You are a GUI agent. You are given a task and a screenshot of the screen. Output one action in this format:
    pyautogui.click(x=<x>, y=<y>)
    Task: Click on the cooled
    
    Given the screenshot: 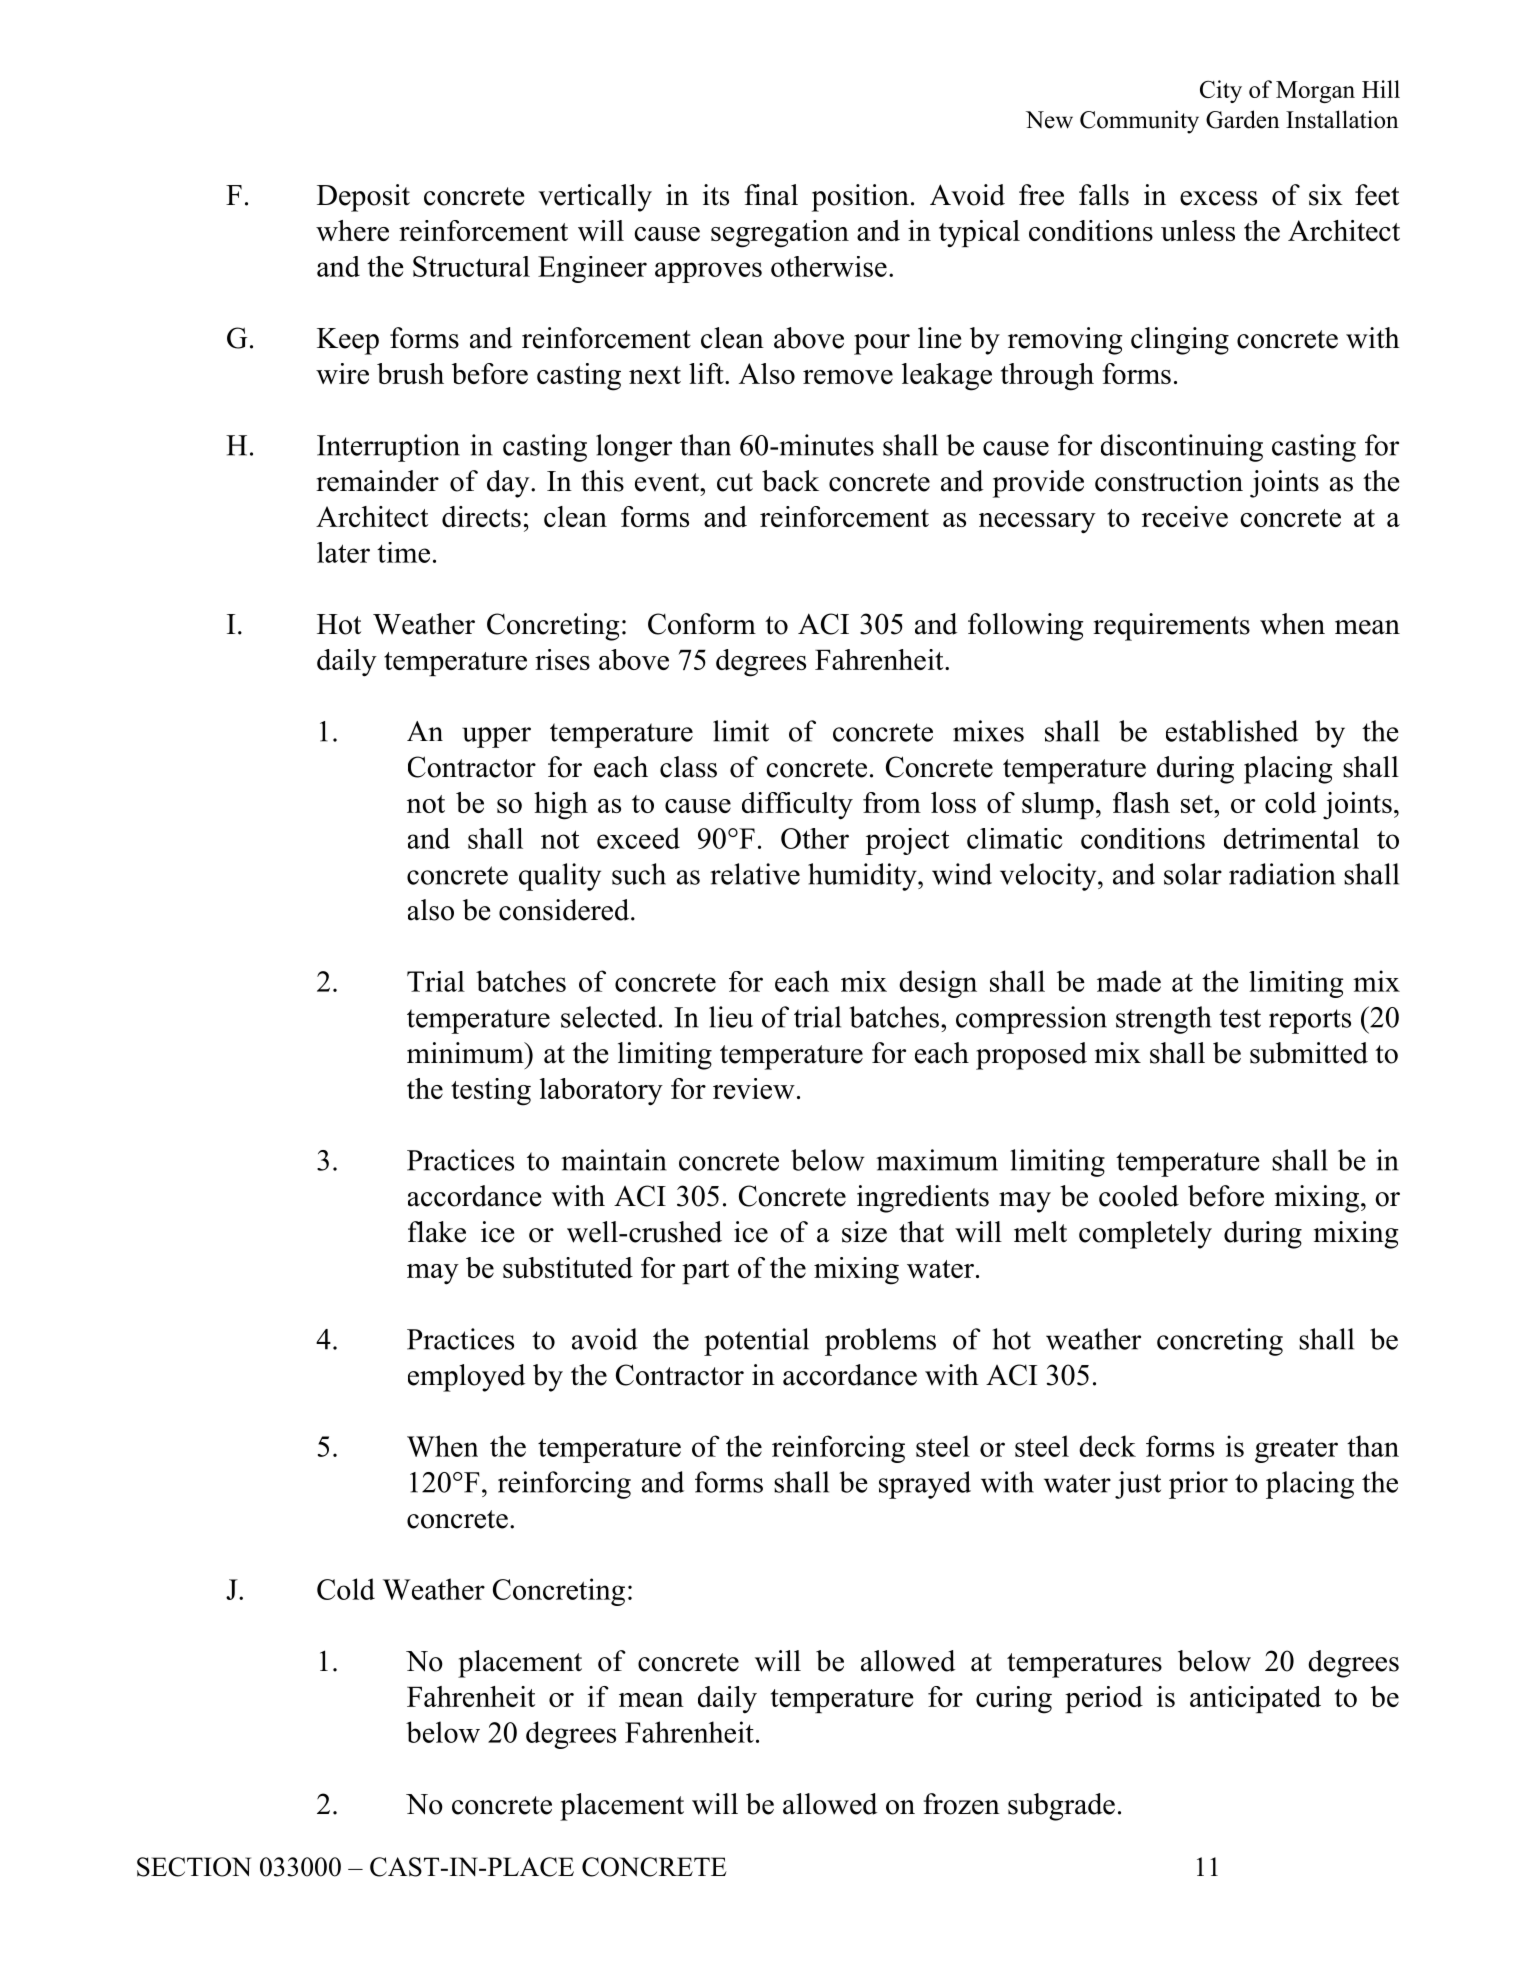 What is the action you would take?
    pyautogui.click(x=1139, y=1196)
